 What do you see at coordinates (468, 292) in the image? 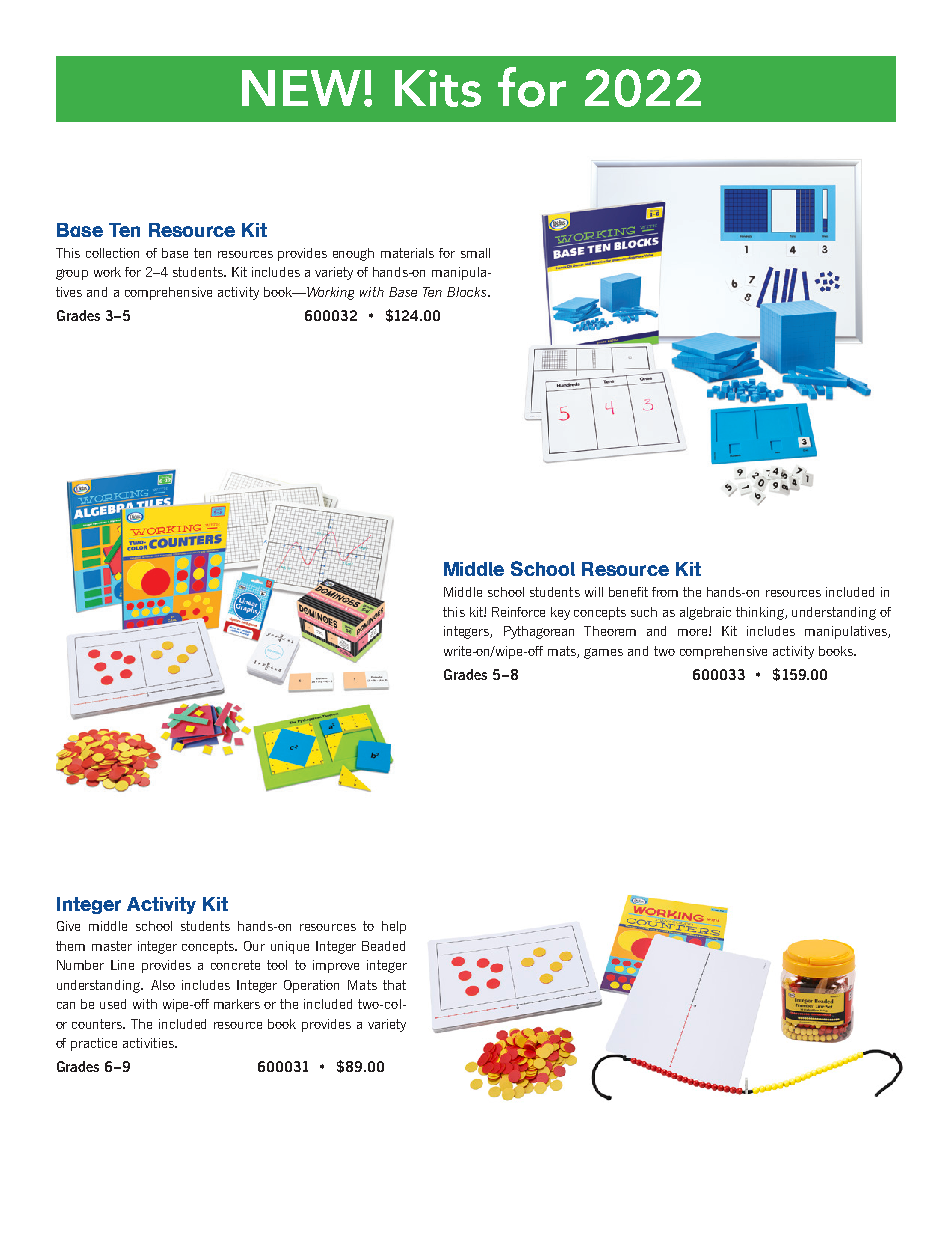
I see `Blocks` at bounding box center [468, 292].
